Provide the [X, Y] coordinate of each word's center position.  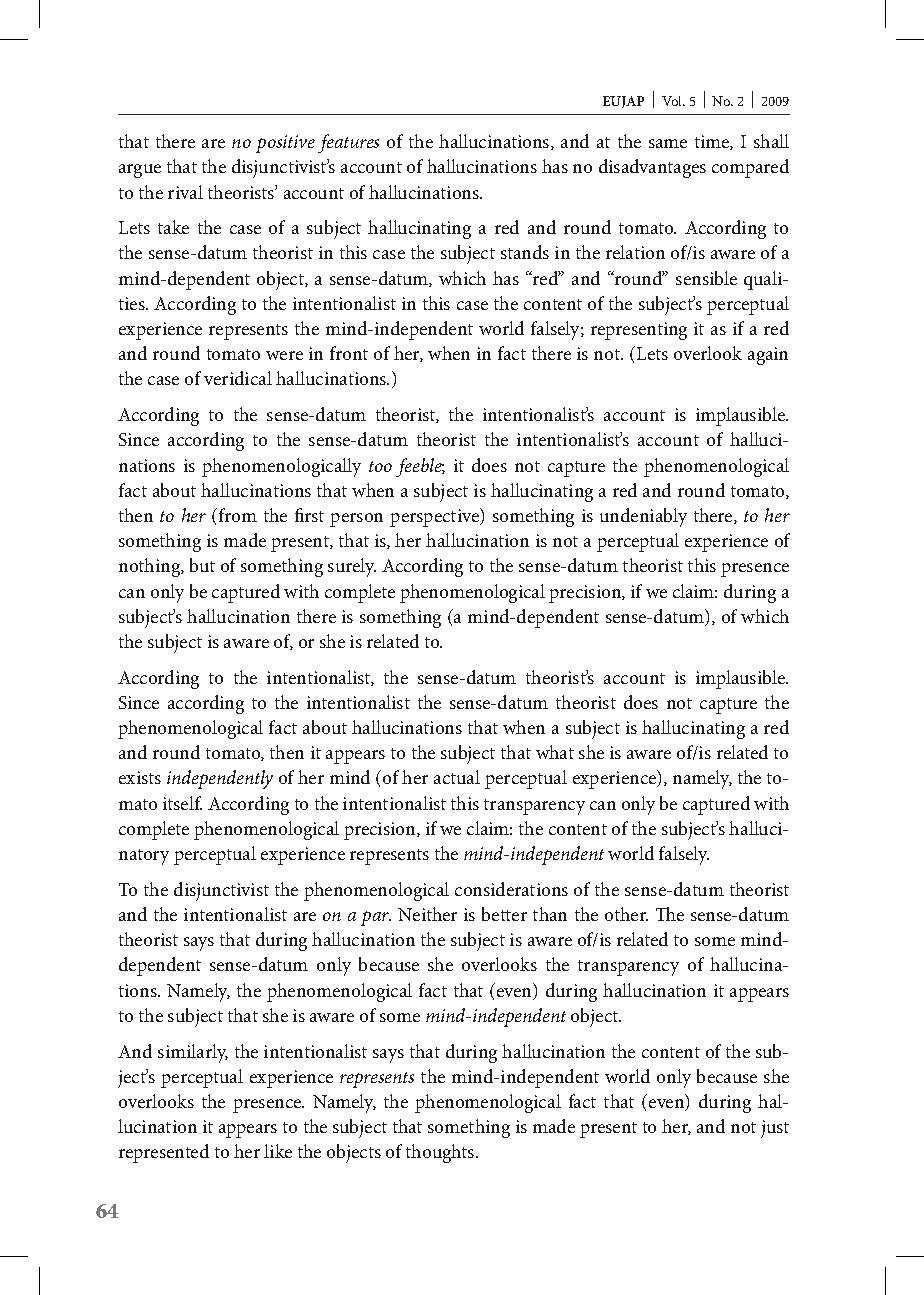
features [348, 143]
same [668, 143]
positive [285, 144]
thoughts [441, 1153]
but [202, 565]
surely [352, 567]
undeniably [643, 517]
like [278, 1151]
